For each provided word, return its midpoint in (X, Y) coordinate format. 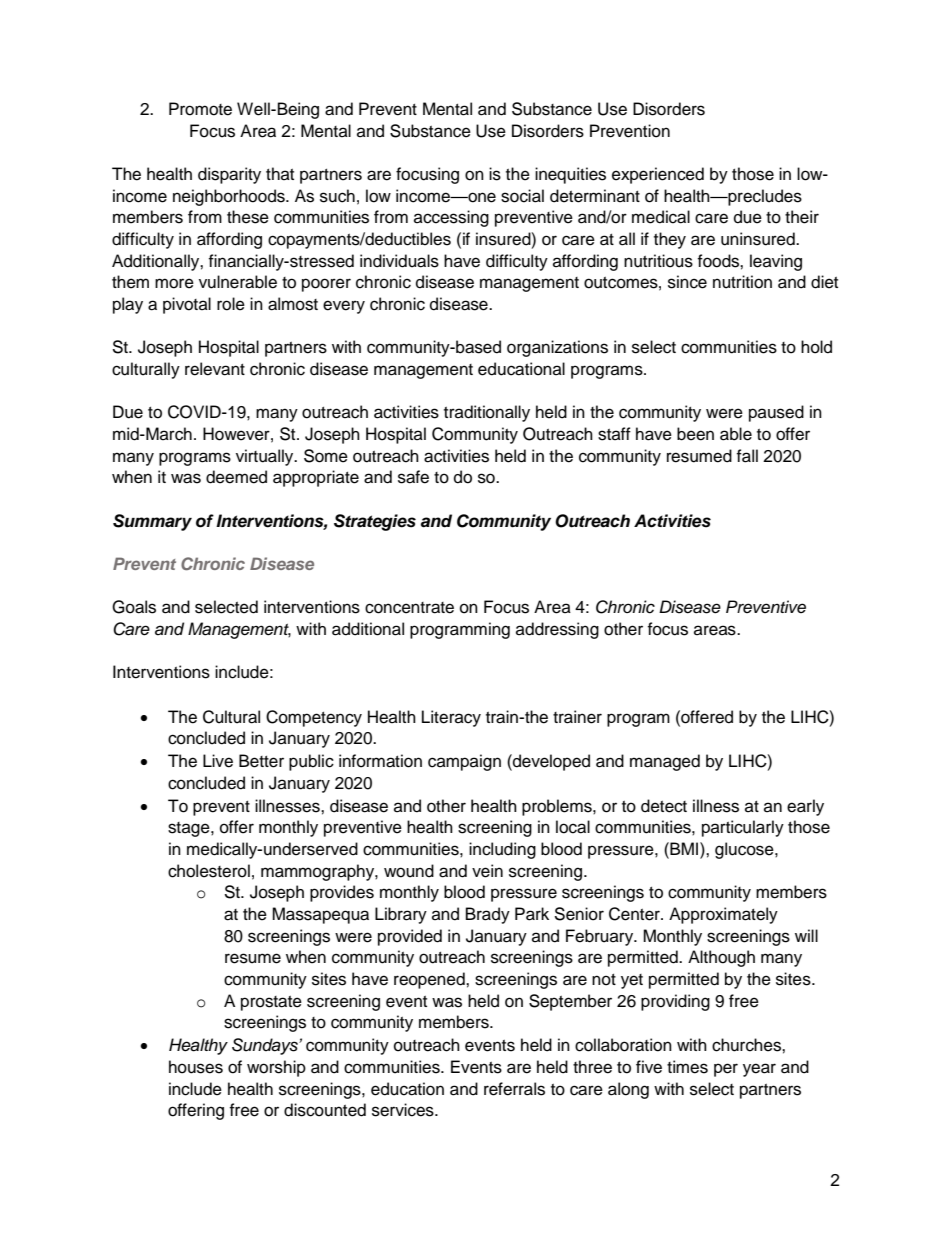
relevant (215, 369)
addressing (557, 630)
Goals (134, 607)
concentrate (409, 608)
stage (190, 829)
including (502, 850)
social (522, 196)
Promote (200, 109)
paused (776, 413)
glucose (745, 850)
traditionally (487, 413)
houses (196, 1067)
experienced (658, 175)
